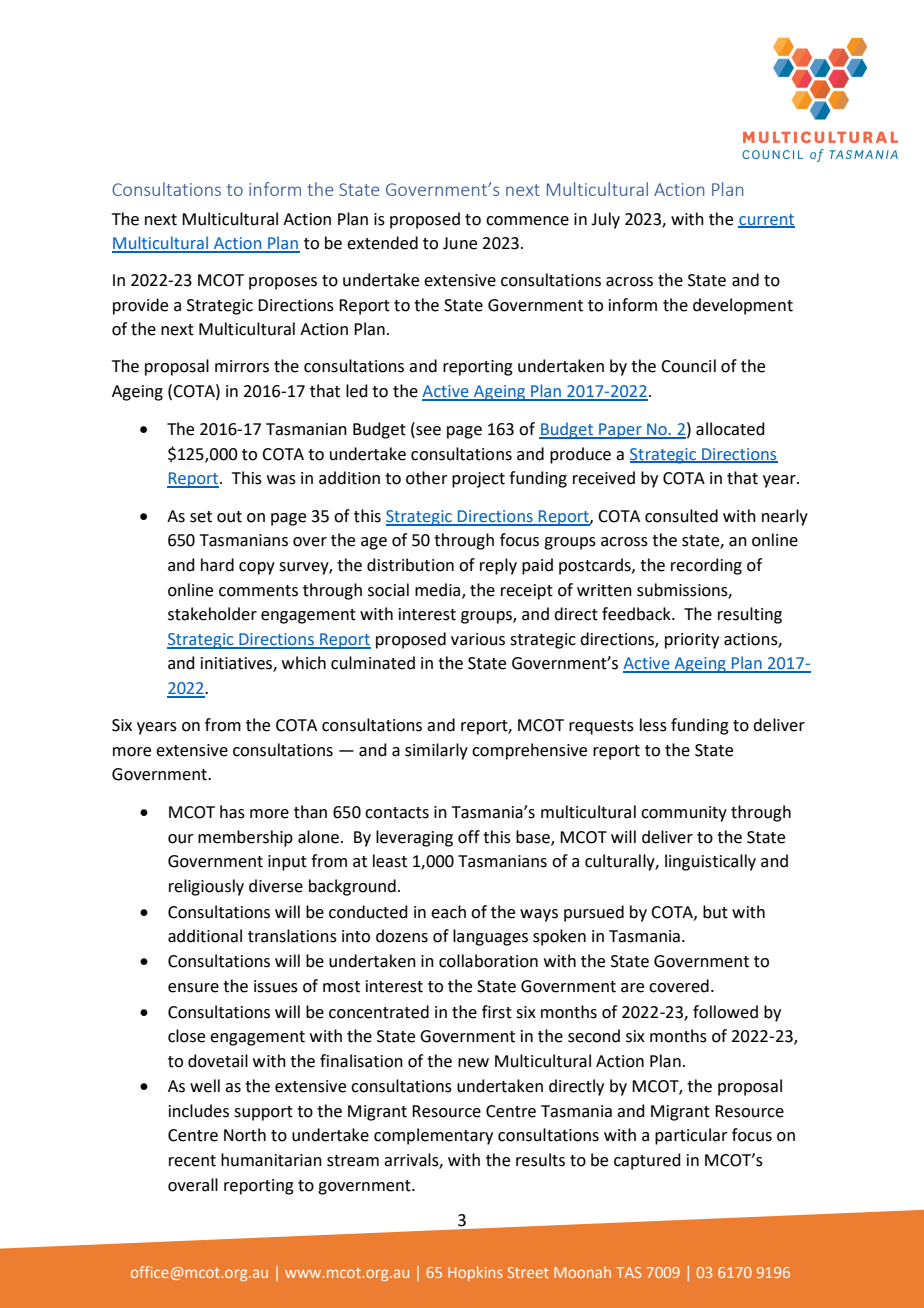 The image size is (924, 1308). What do you see at coordinates (460, 243) in the screenshot?
I see `June` at bounding box center [460, 243].
